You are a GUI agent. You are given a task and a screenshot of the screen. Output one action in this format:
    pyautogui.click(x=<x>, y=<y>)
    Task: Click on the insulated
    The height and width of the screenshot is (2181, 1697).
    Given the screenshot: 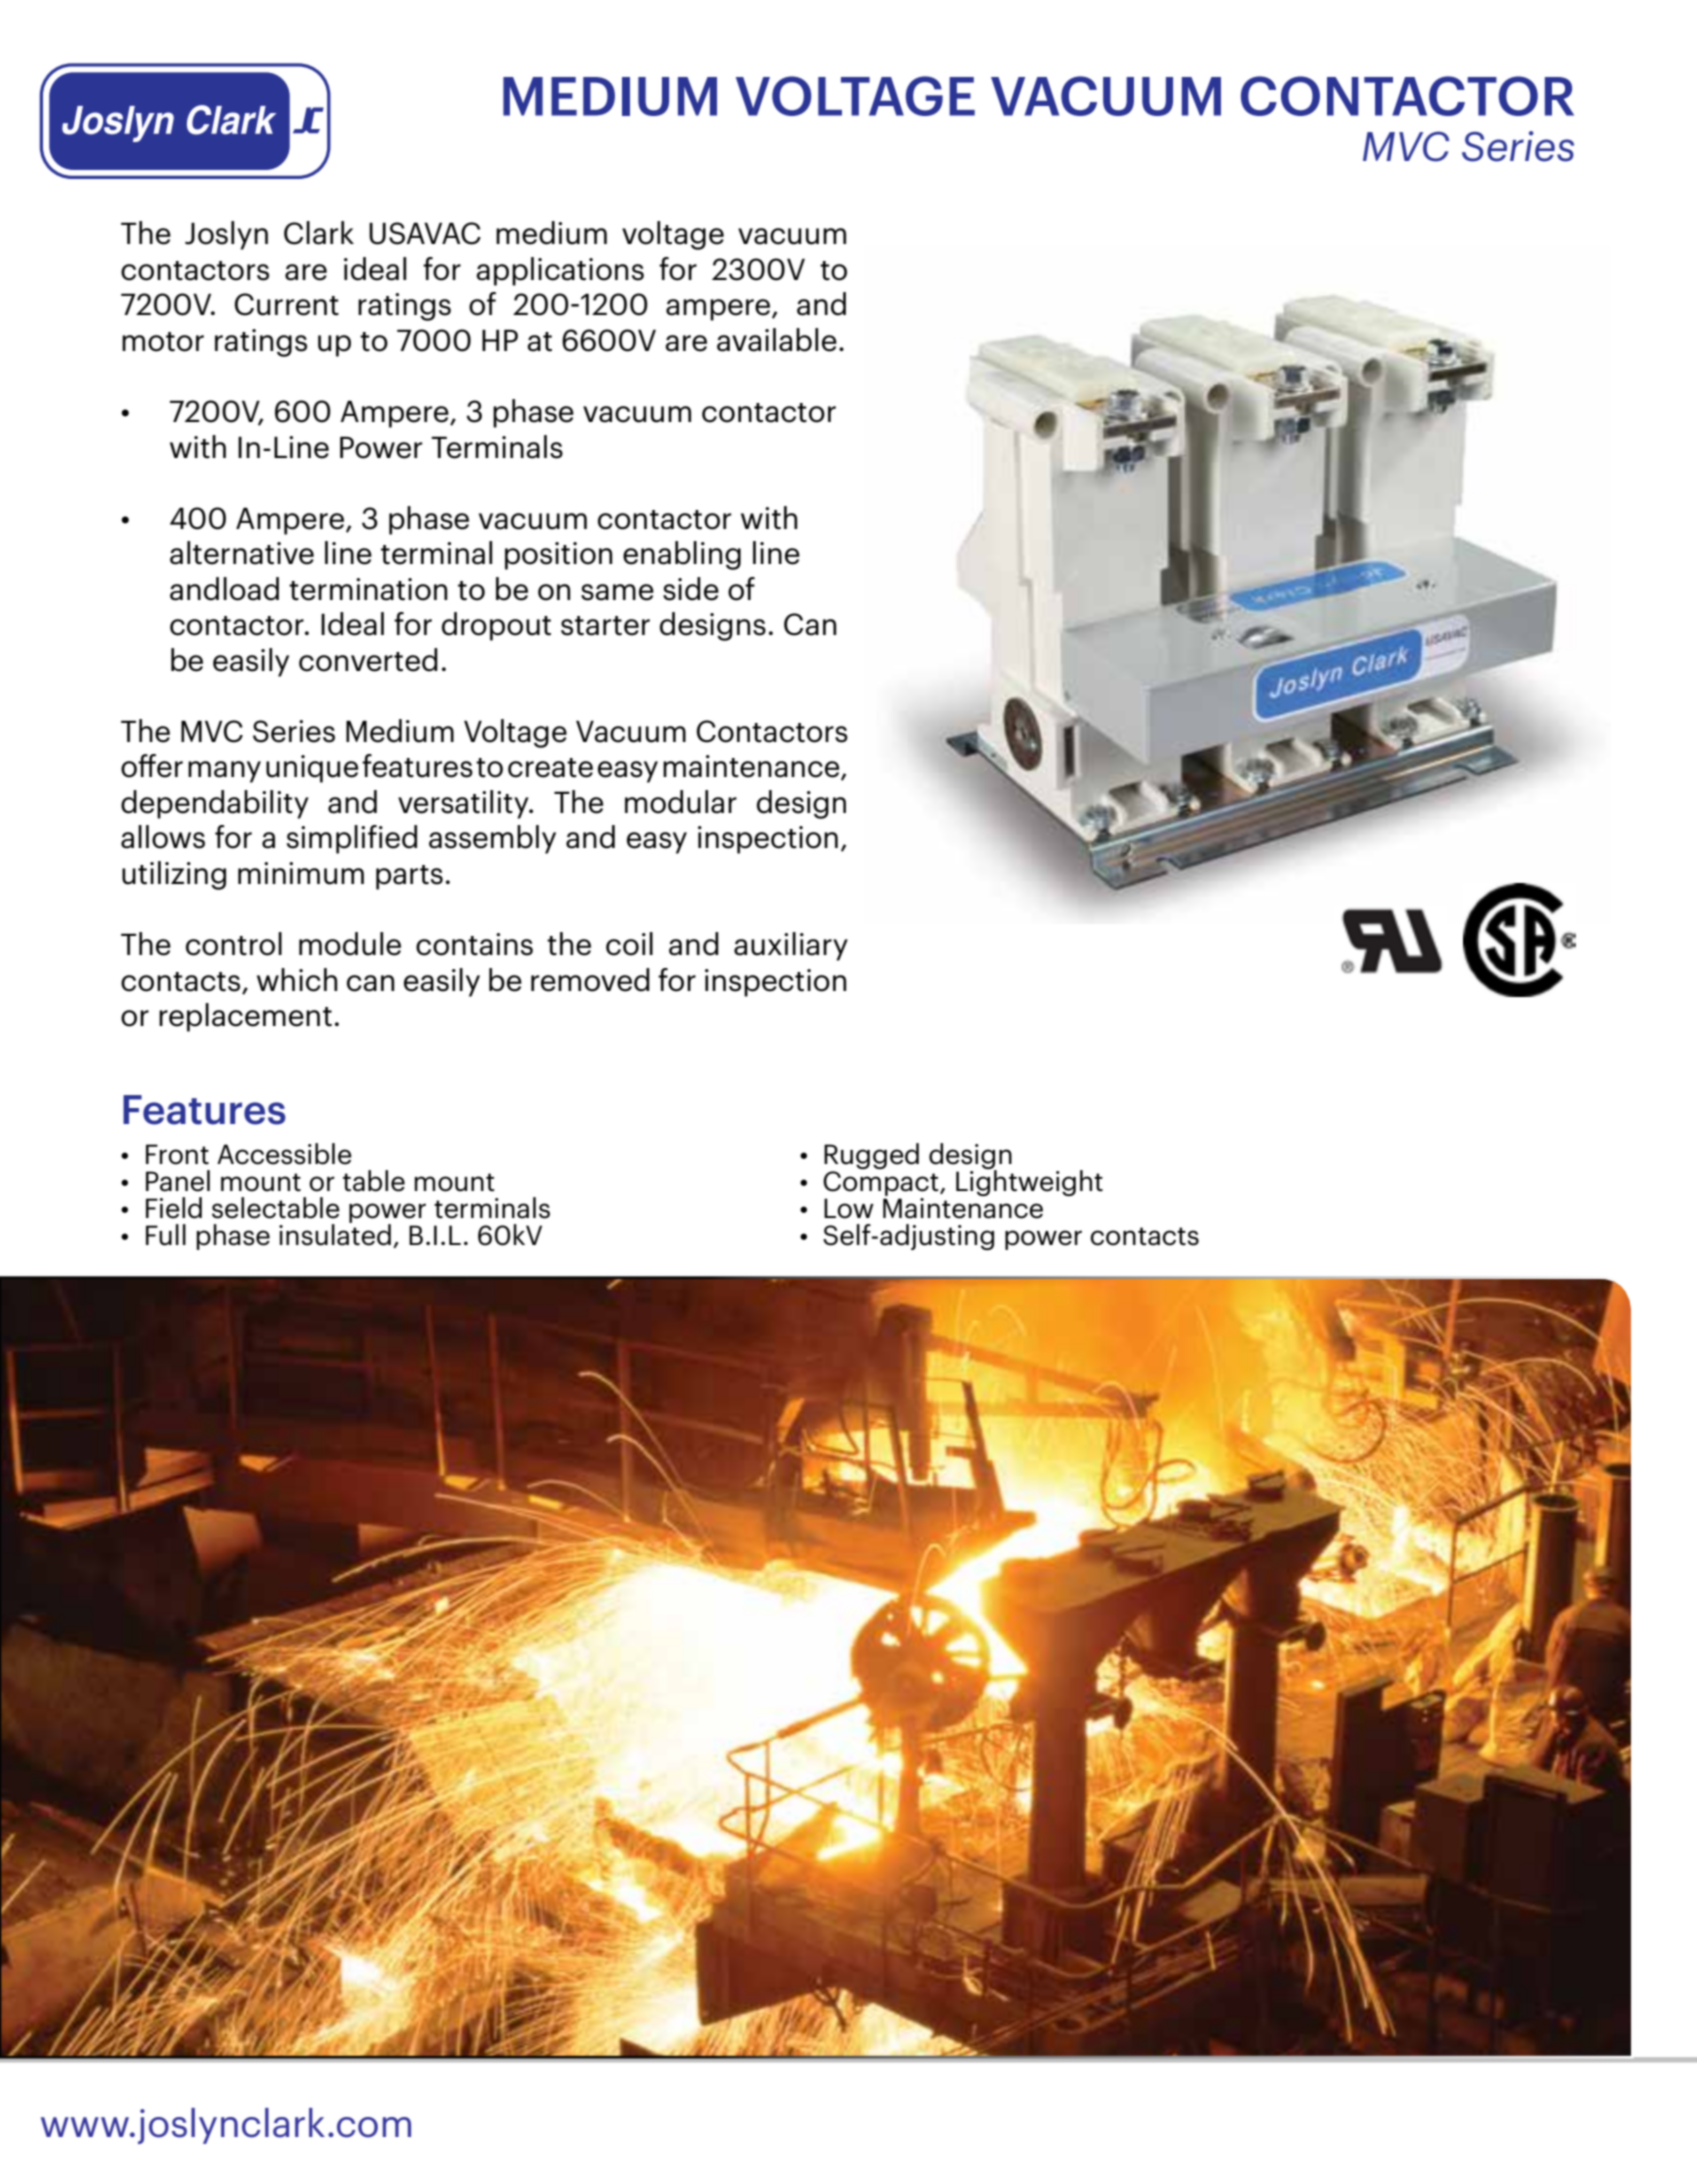 What is the action you would take?
    pyautogui.click(x=335, y=1233)
